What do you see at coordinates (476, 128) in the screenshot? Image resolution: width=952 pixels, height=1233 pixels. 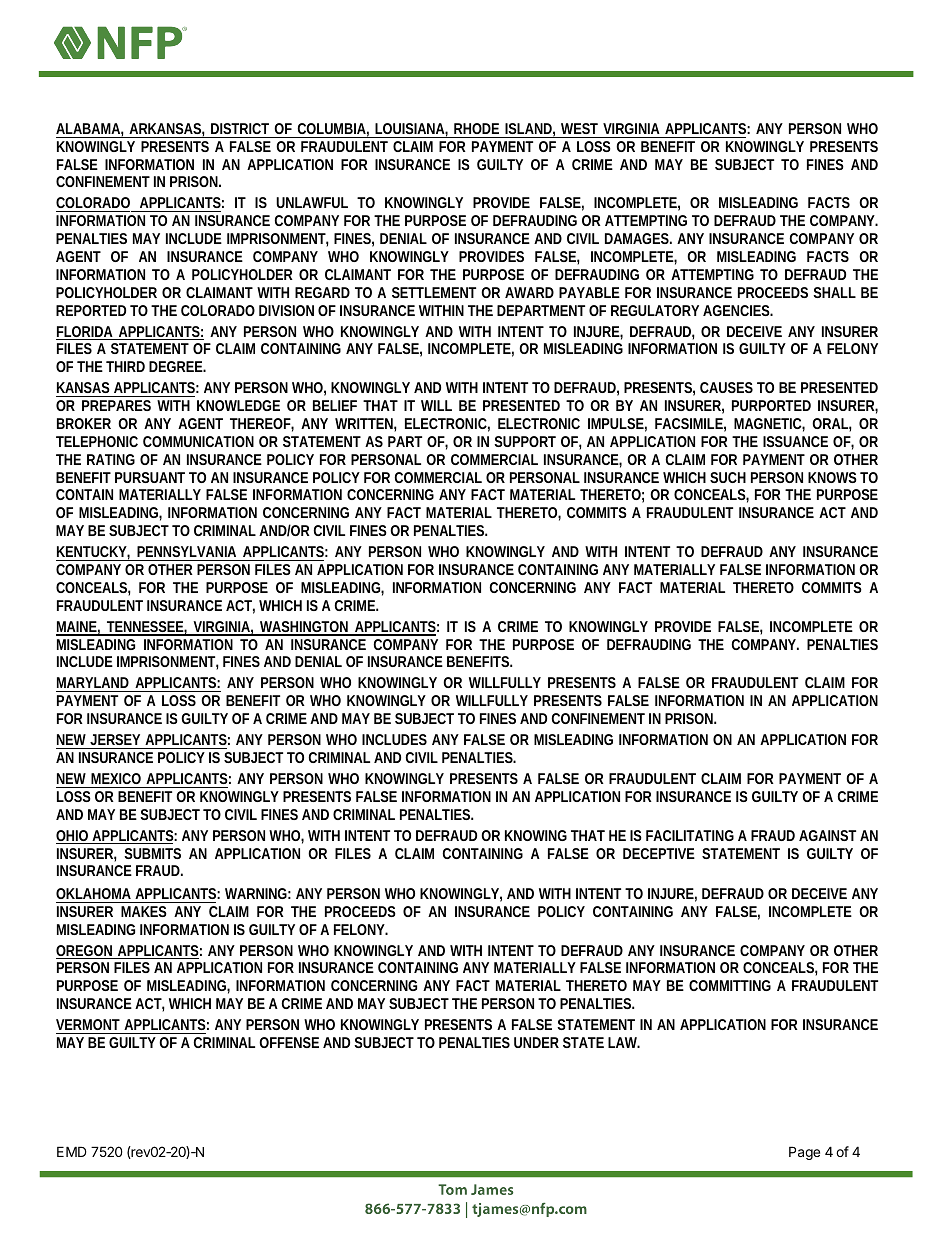 I see `RHODE` at bounding box center [476, 128].
